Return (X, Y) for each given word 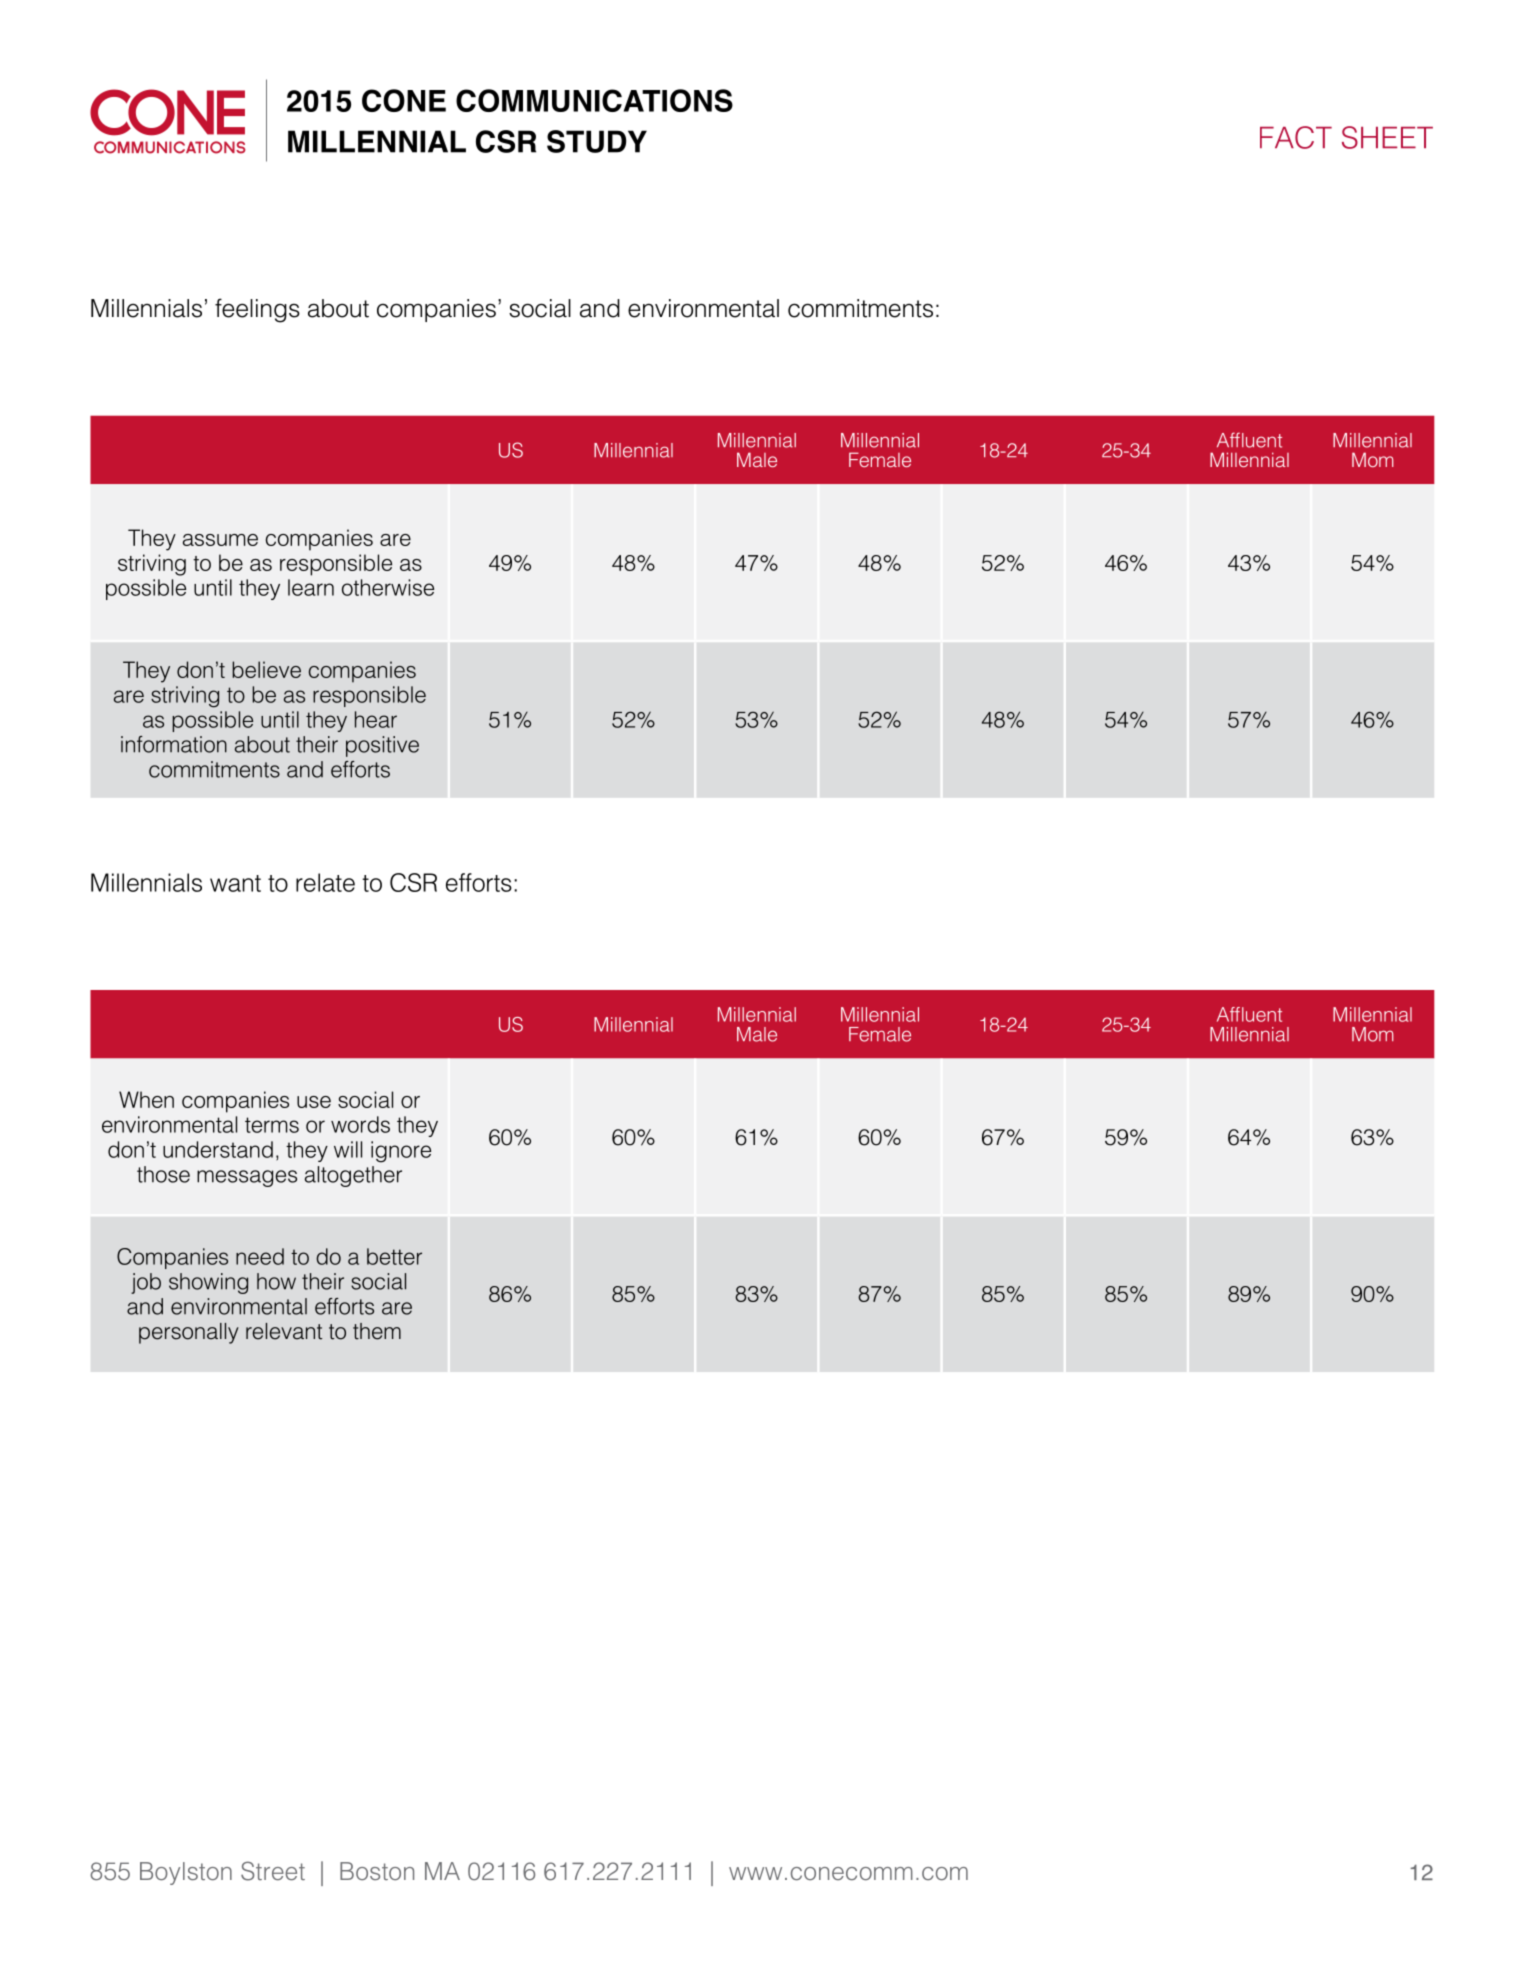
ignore (401, 1152)
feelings (257, 310)
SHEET (1387, 137)
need (260, 1256)
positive (382, 746)
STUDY (597, 141)
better (394, 1256)
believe (266, 669)
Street (273, 1871)
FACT (1296, 137)
